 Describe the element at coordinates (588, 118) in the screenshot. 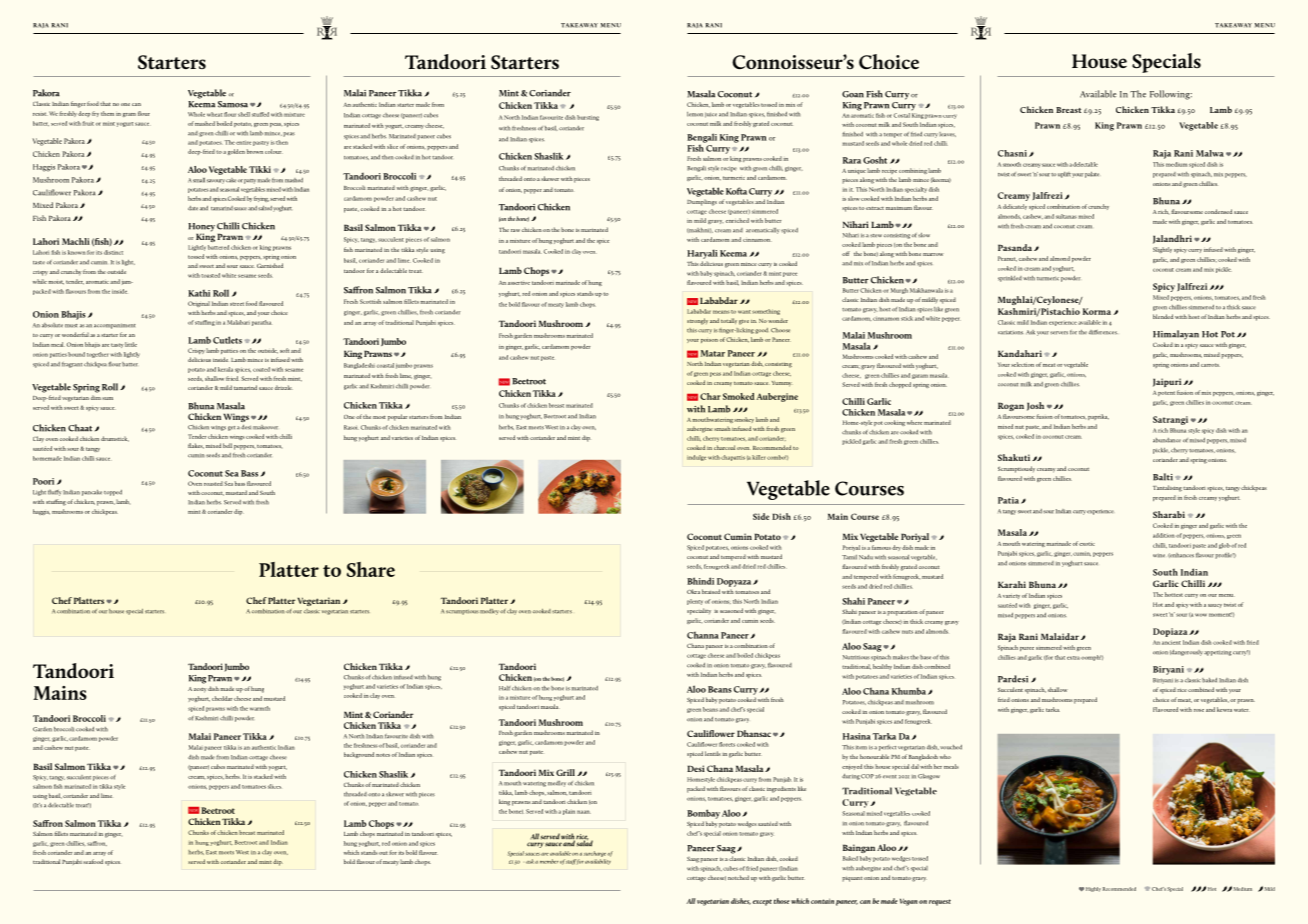

I see `bursting` at that location.
